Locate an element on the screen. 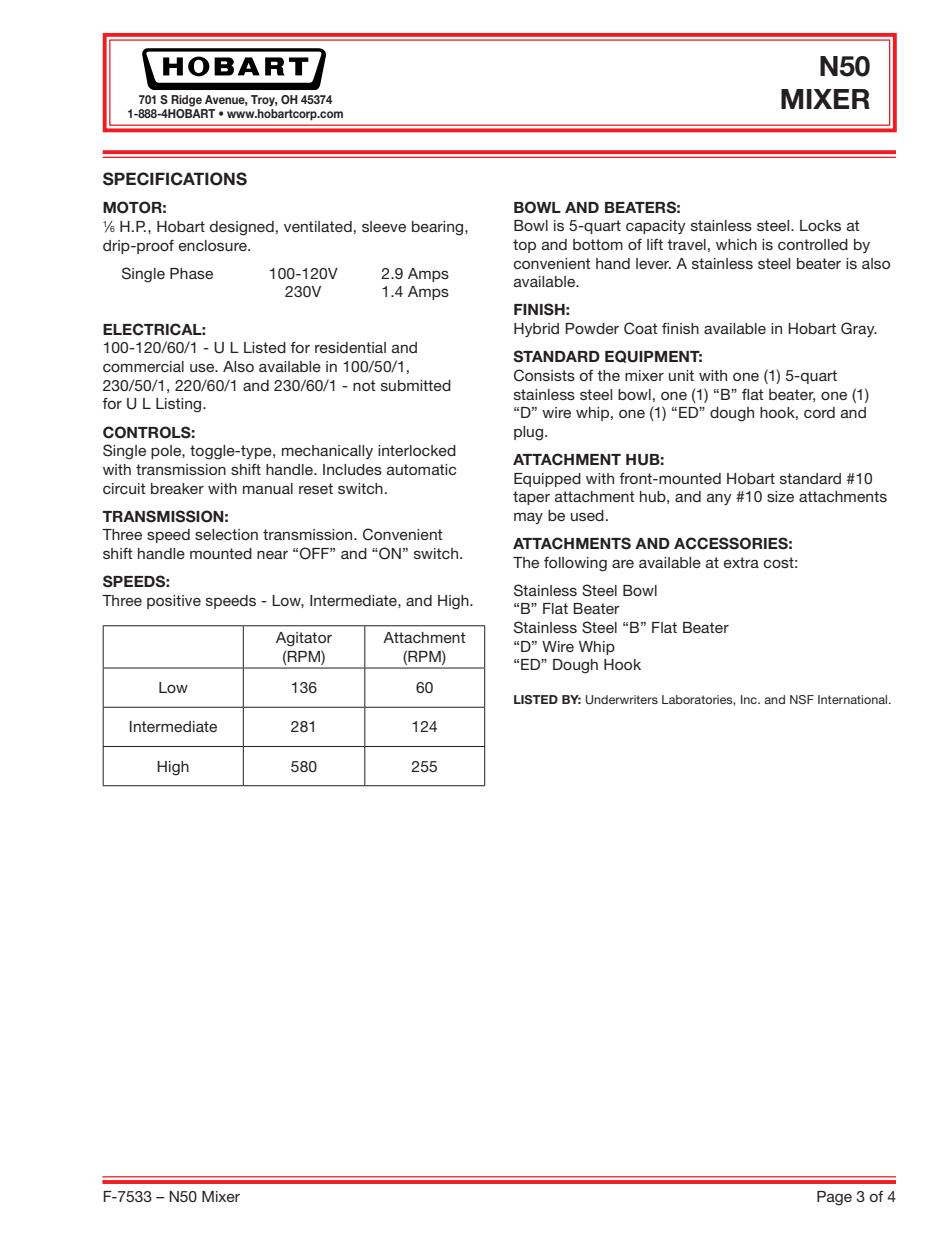 Image resolution: width=952 pixels, height=1233 pixels. bearing is located at coordinates (439, 228).
